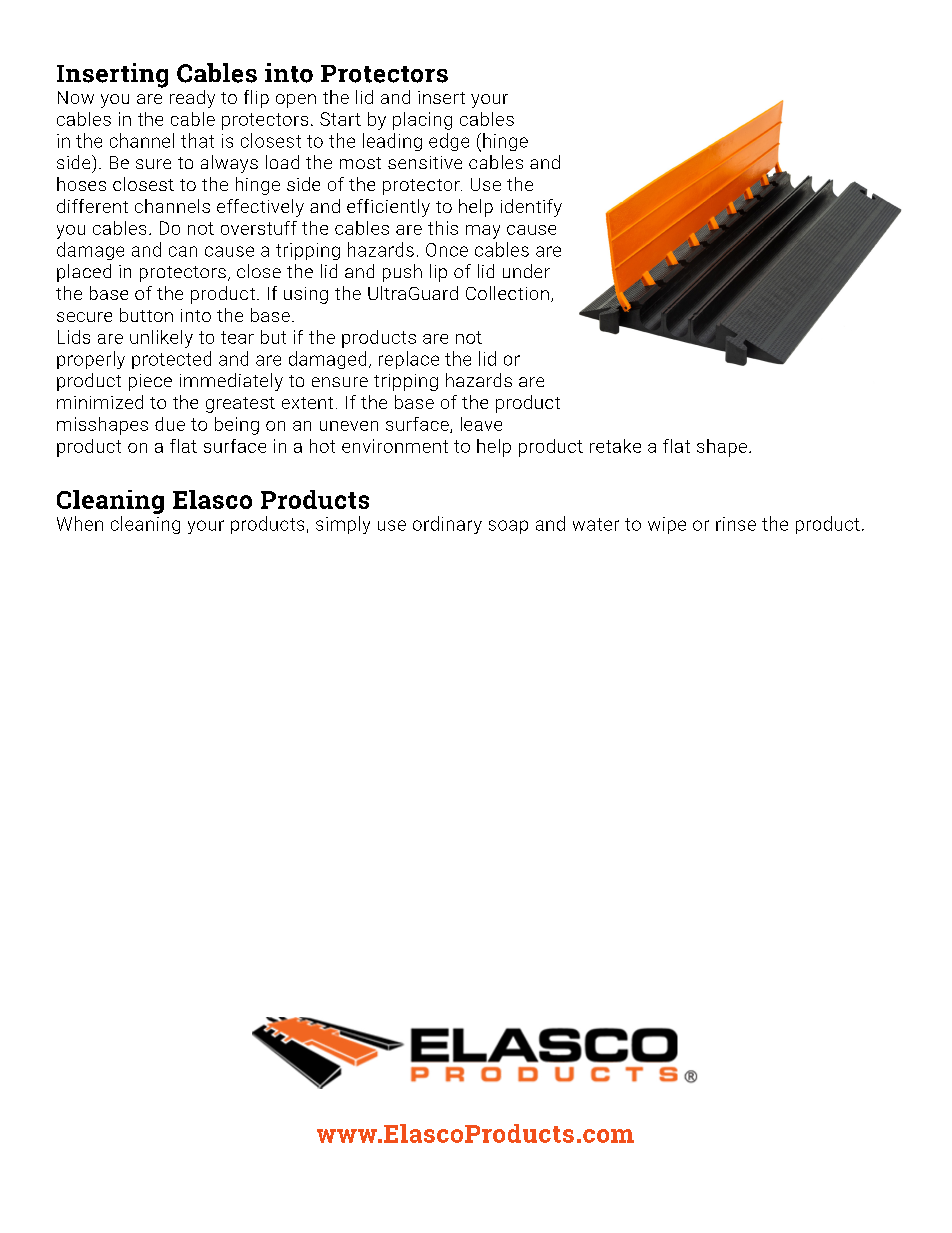 Image resolution: width=952 pixels, height=1233 pixels. Describe the element at coordinates (449, 142) in the screenshot. I see `edge` at that location.
